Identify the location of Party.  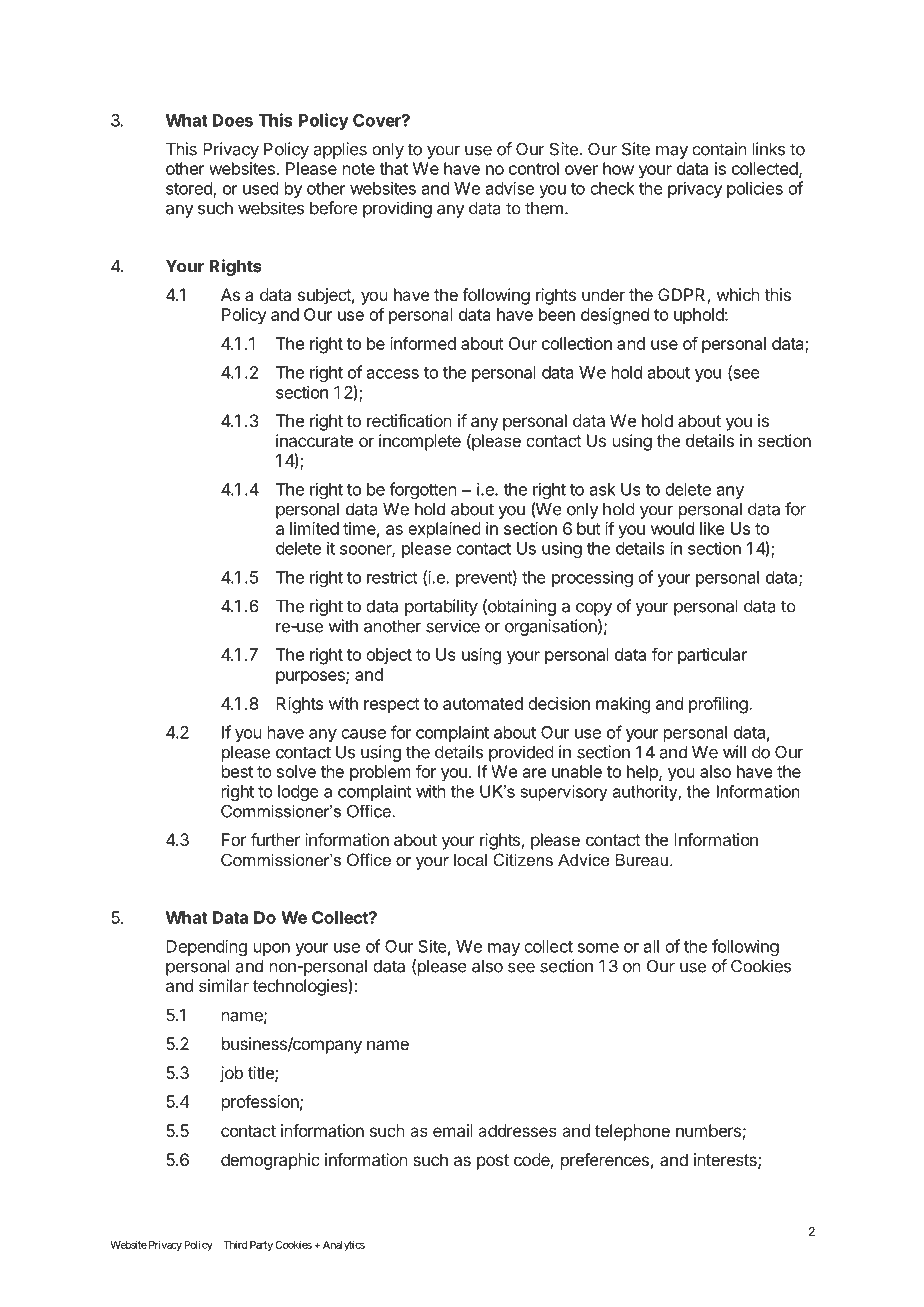
(261, 1246).
